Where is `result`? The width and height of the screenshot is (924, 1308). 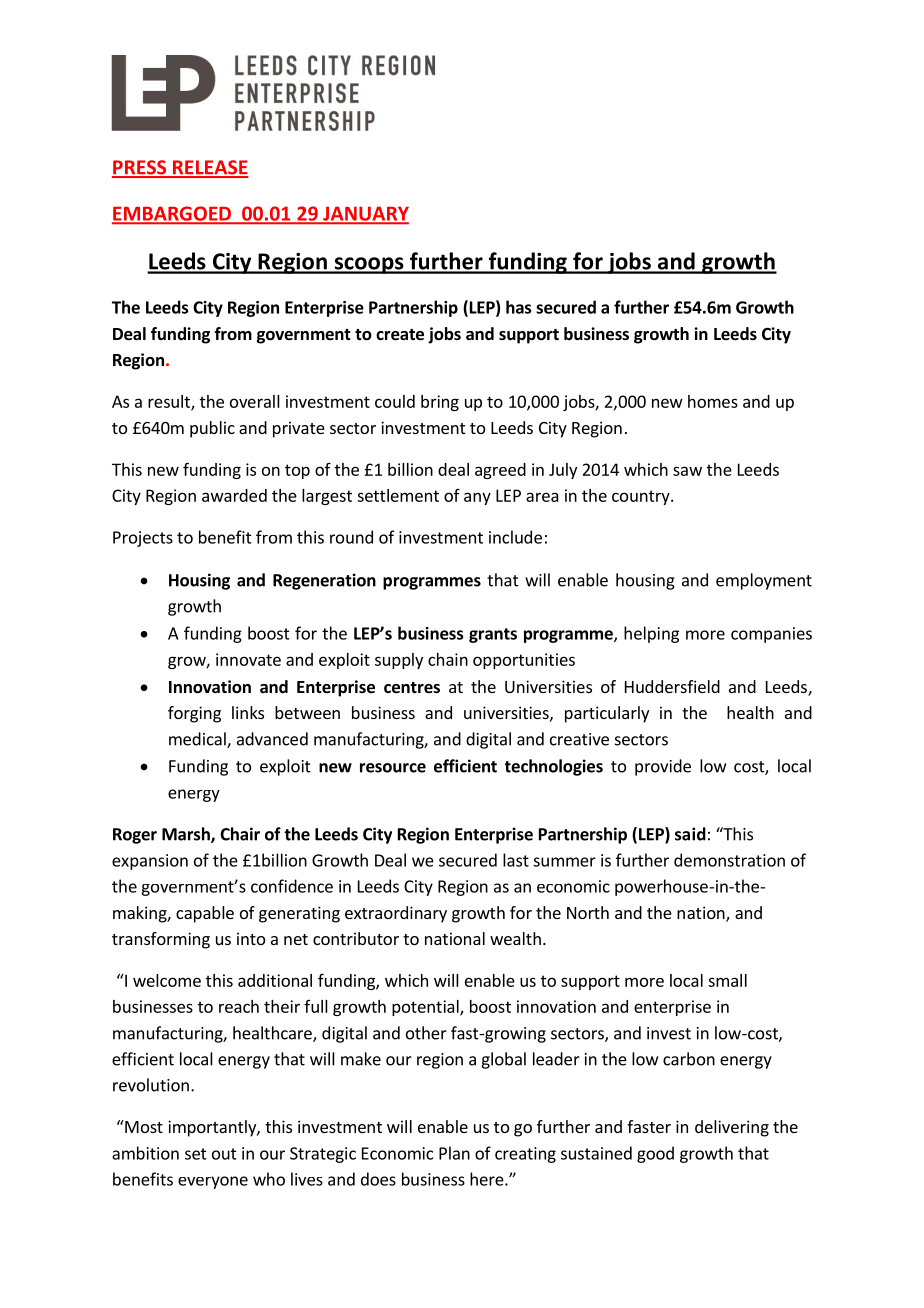 result is located at coordinates (170, 402).
